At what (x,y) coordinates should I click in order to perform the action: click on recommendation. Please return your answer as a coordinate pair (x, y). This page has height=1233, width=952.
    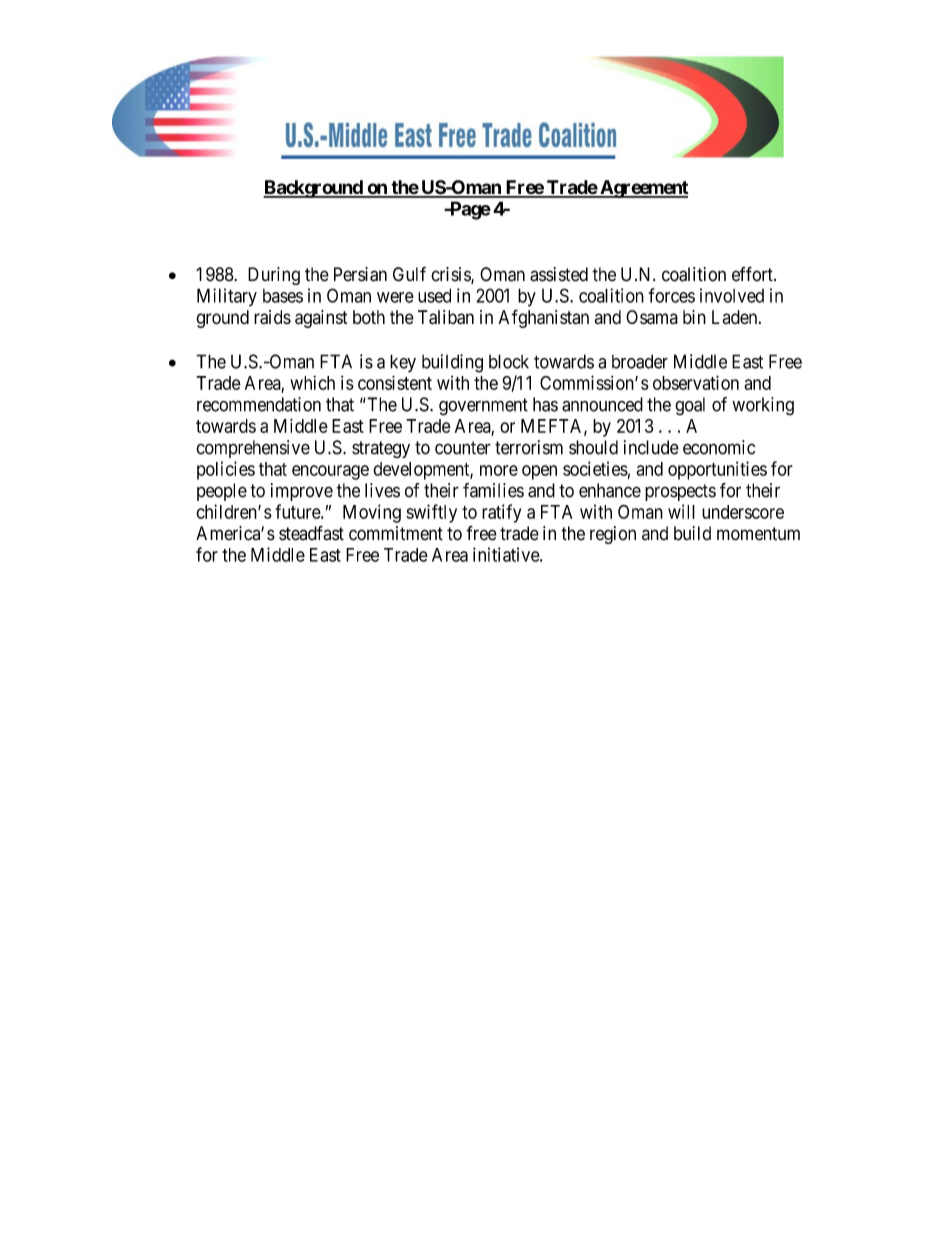
    Looking at the image, I should click on (259, 404).
